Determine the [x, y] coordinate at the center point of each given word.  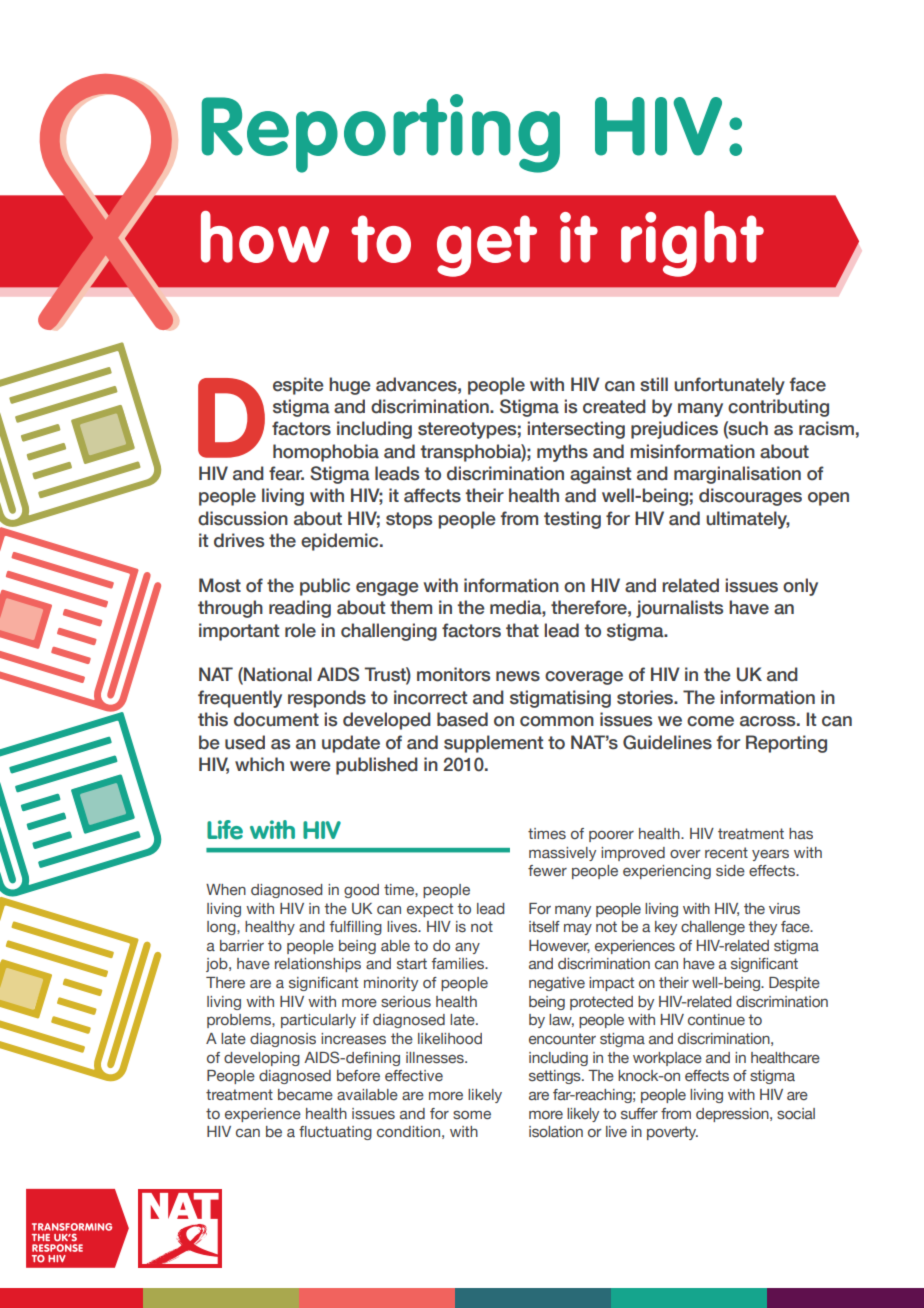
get [487, 246]
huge [350, 386]
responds [327, 699]
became [305, 1094]
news [518, 676]
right [692, 244]
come [710, 721]
